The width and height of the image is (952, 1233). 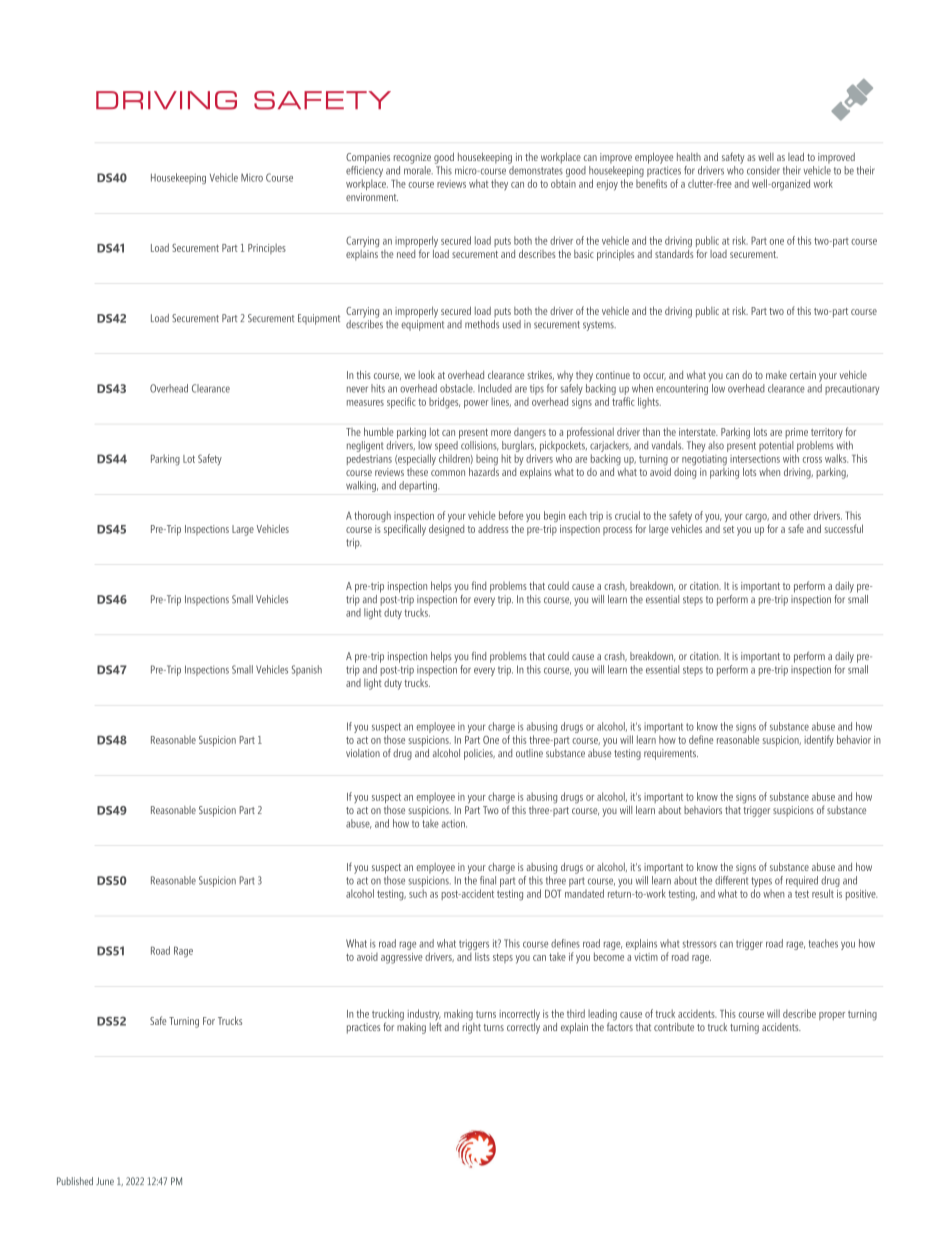 I want to click on types, so click(x=761, y=882).
